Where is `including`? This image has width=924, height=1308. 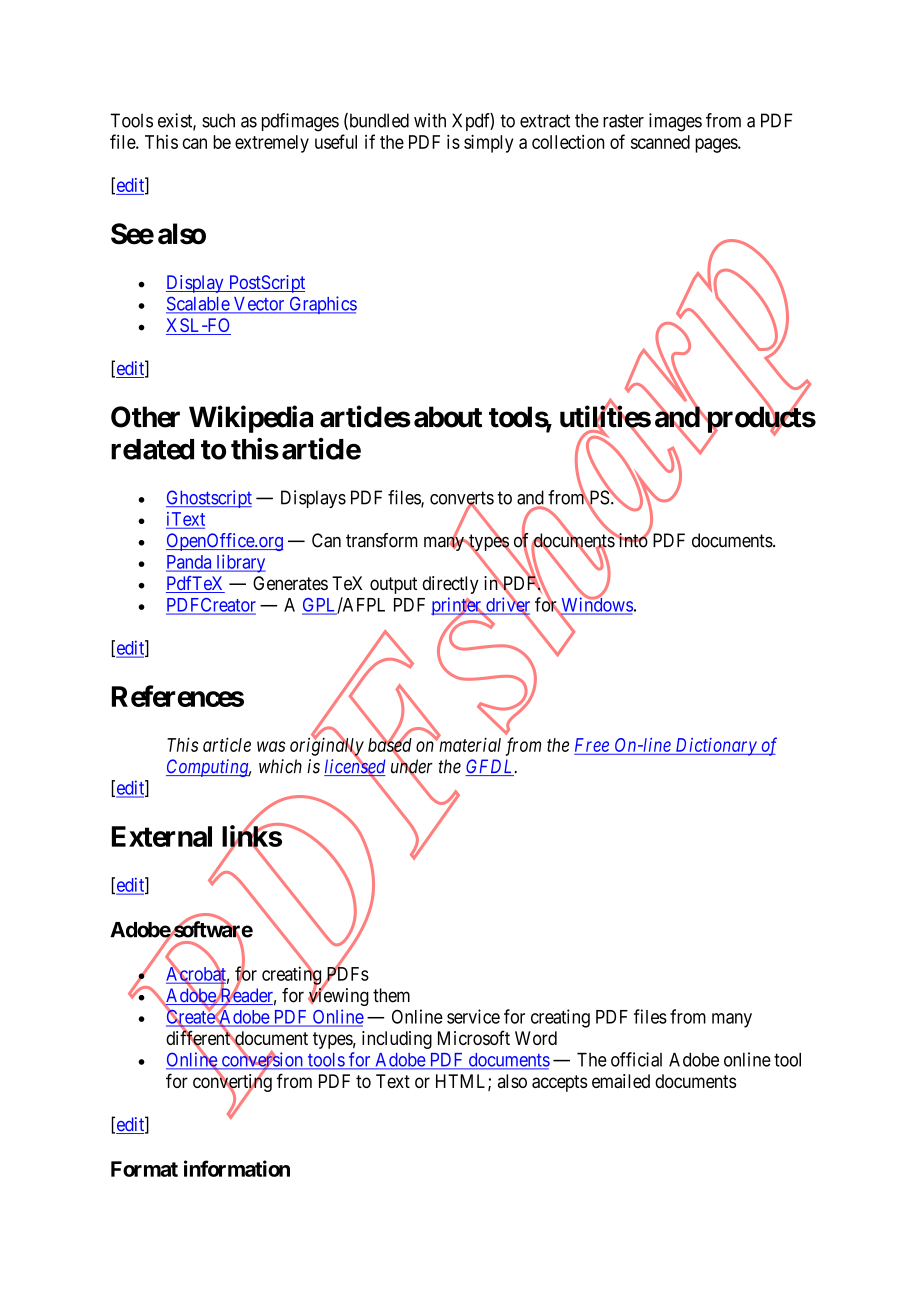 including is located at coordinates (397, 1040).
